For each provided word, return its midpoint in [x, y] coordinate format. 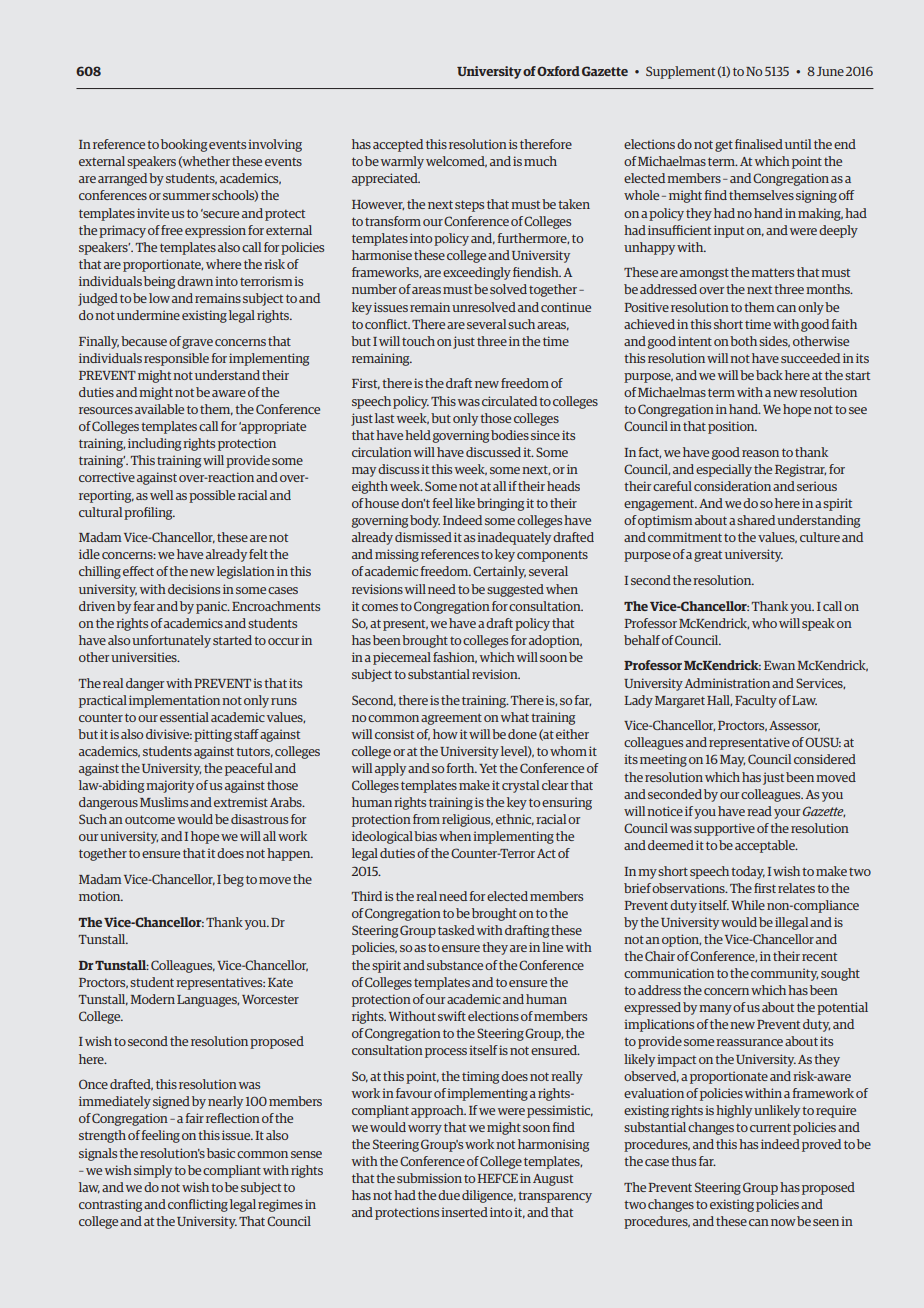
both [743, 341]
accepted [398, 145]
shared [756, 520]
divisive [169, 734]
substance [455, 965]
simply [153, 1171]
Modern [152, 999]
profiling [149, 513]
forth [462, 768]
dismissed [423, 537]
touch [418, 341]
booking [184, 145]
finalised [759, 144]
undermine [148, 315]
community [784, 974]
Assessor [794, 726]
